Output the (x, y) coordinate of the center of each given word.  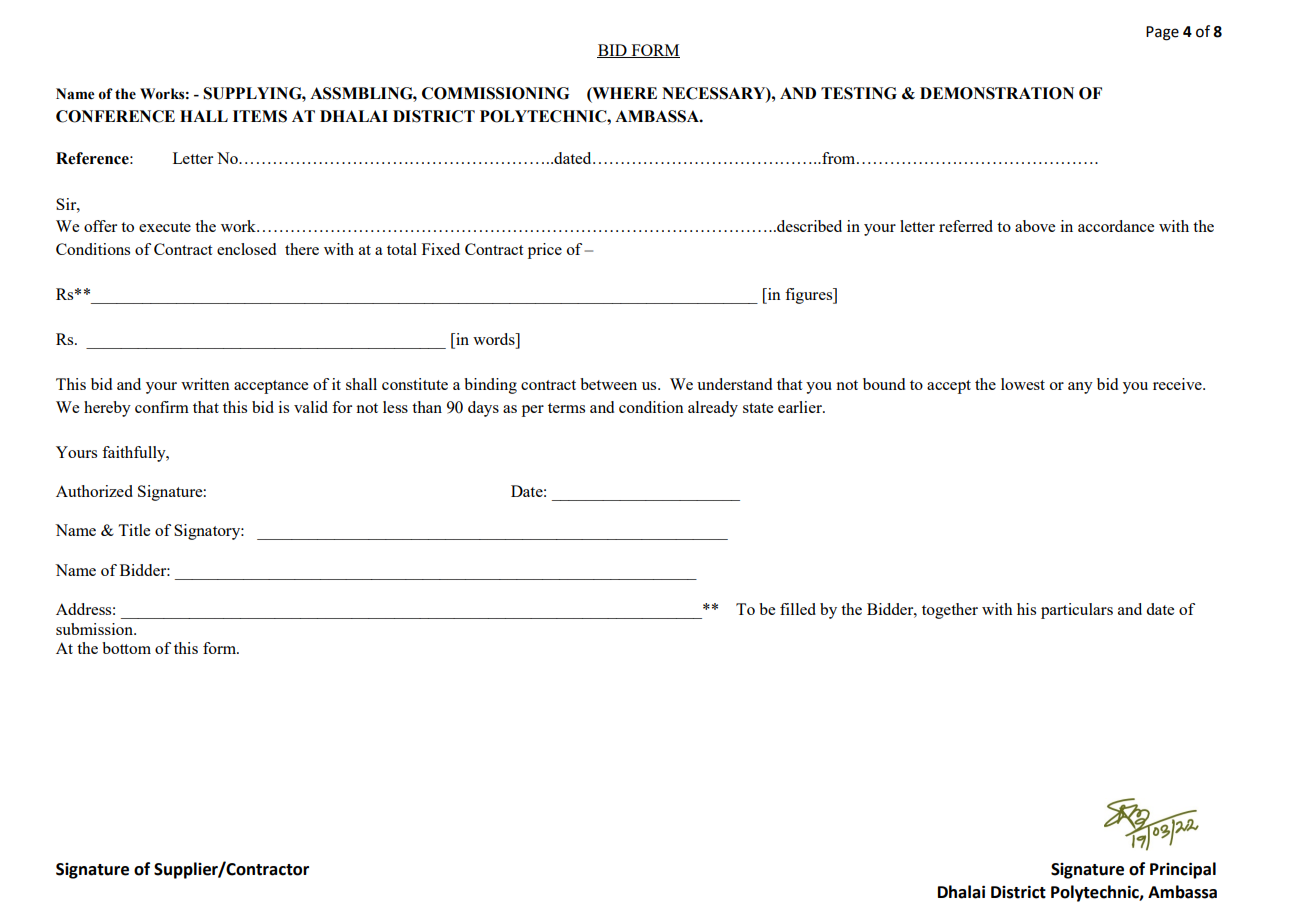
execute (165, 227)
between (608, 384)
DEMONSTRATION (997, 93)
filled (798, 609)
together (950, 611)
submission (95, 629)
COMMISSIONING (495, 93)
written (205, 384)
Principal (1183, 870)
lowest (1023, 384)
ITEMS (260, 116)
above (1035, 226)
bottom (126, 648)
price (545, 251)
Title (134, 530)
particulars (1077, 611)
